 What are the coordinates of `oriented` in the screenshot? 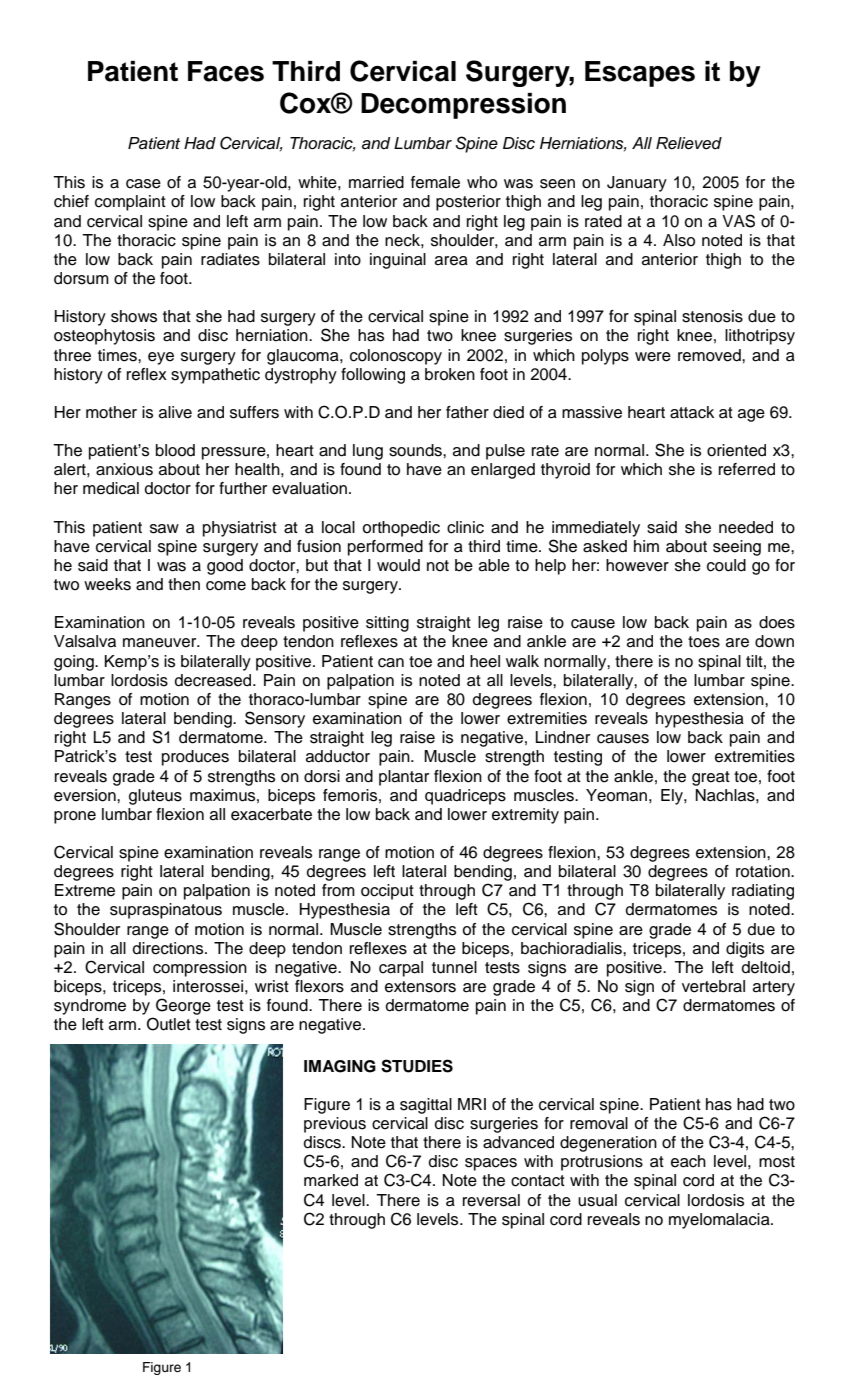 It's located at (736, 450).
